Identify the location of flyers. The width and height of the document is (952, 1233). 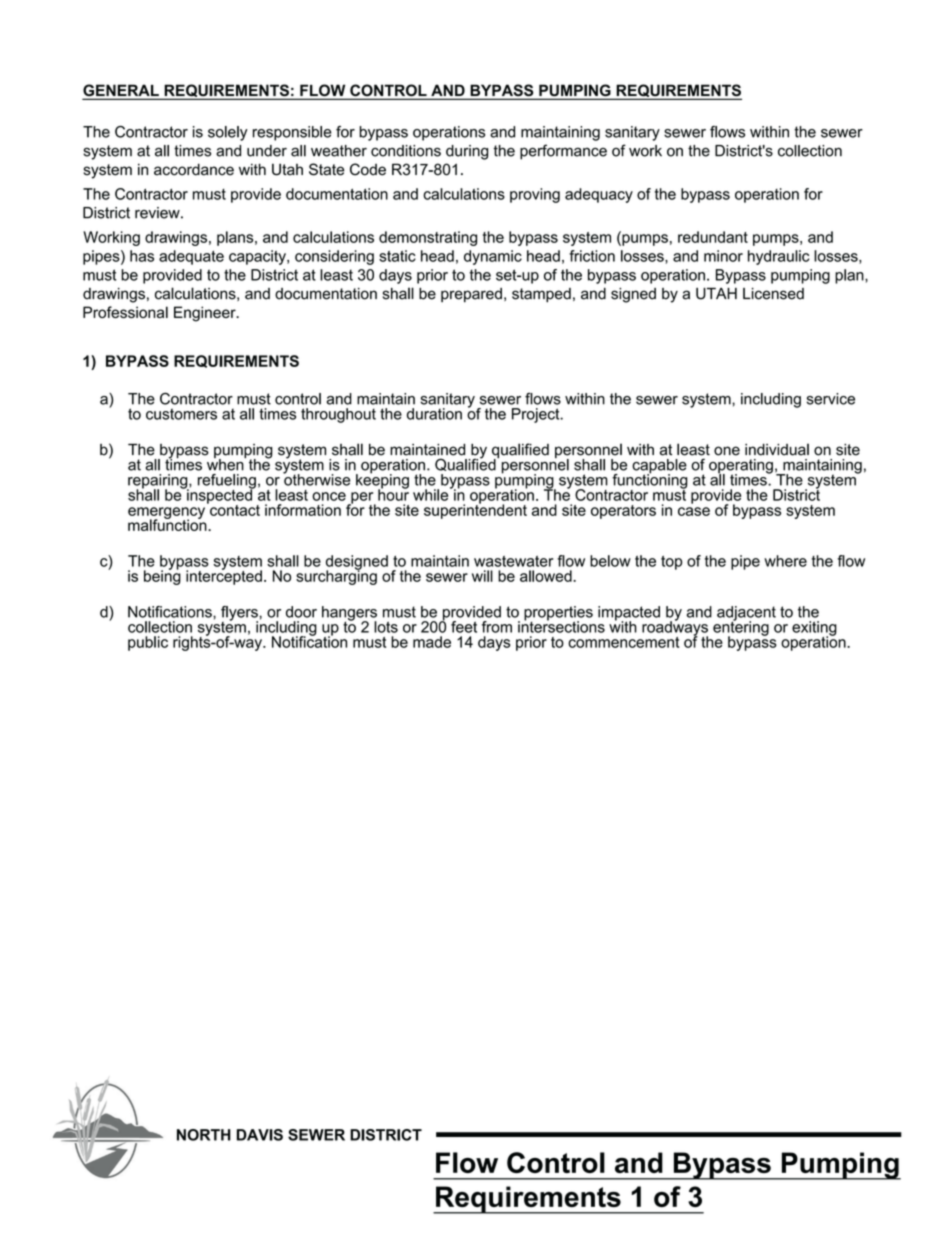
(240, 614).
